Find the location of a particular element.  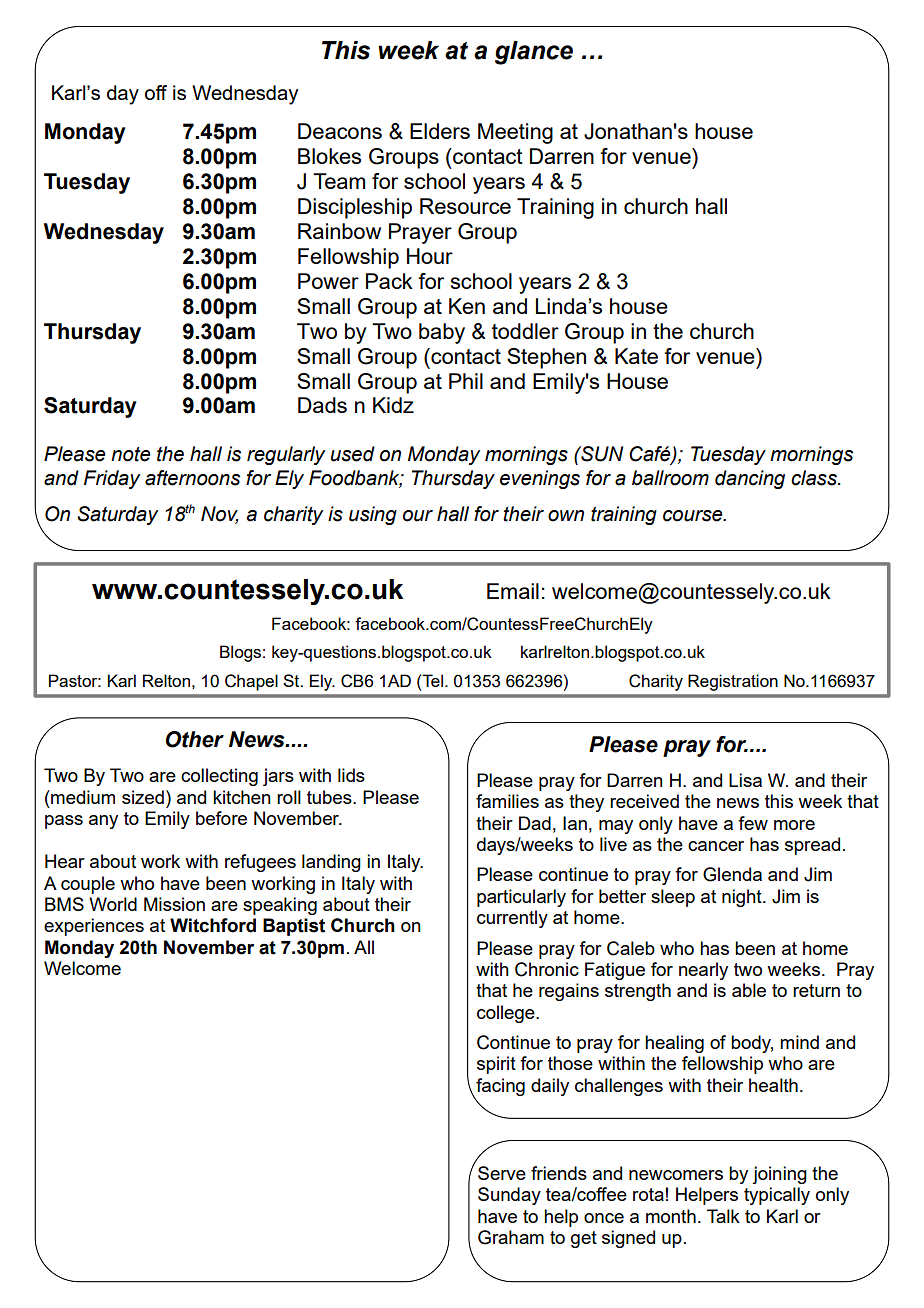

Talk is located at coordinates (723, 1216).
